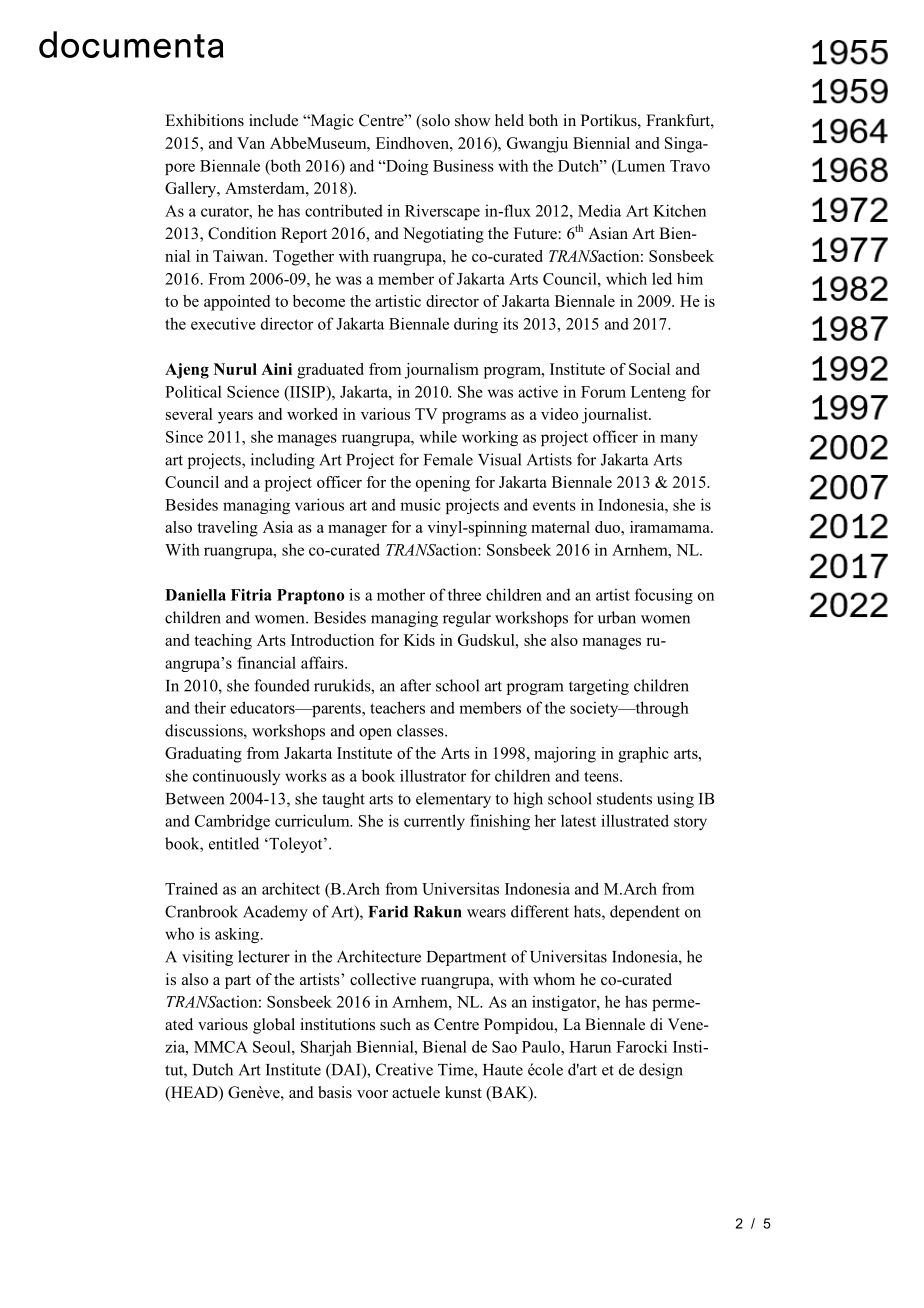 The width and height of the page is (924, 1308). I want to click on solo, so click(435, 121).
